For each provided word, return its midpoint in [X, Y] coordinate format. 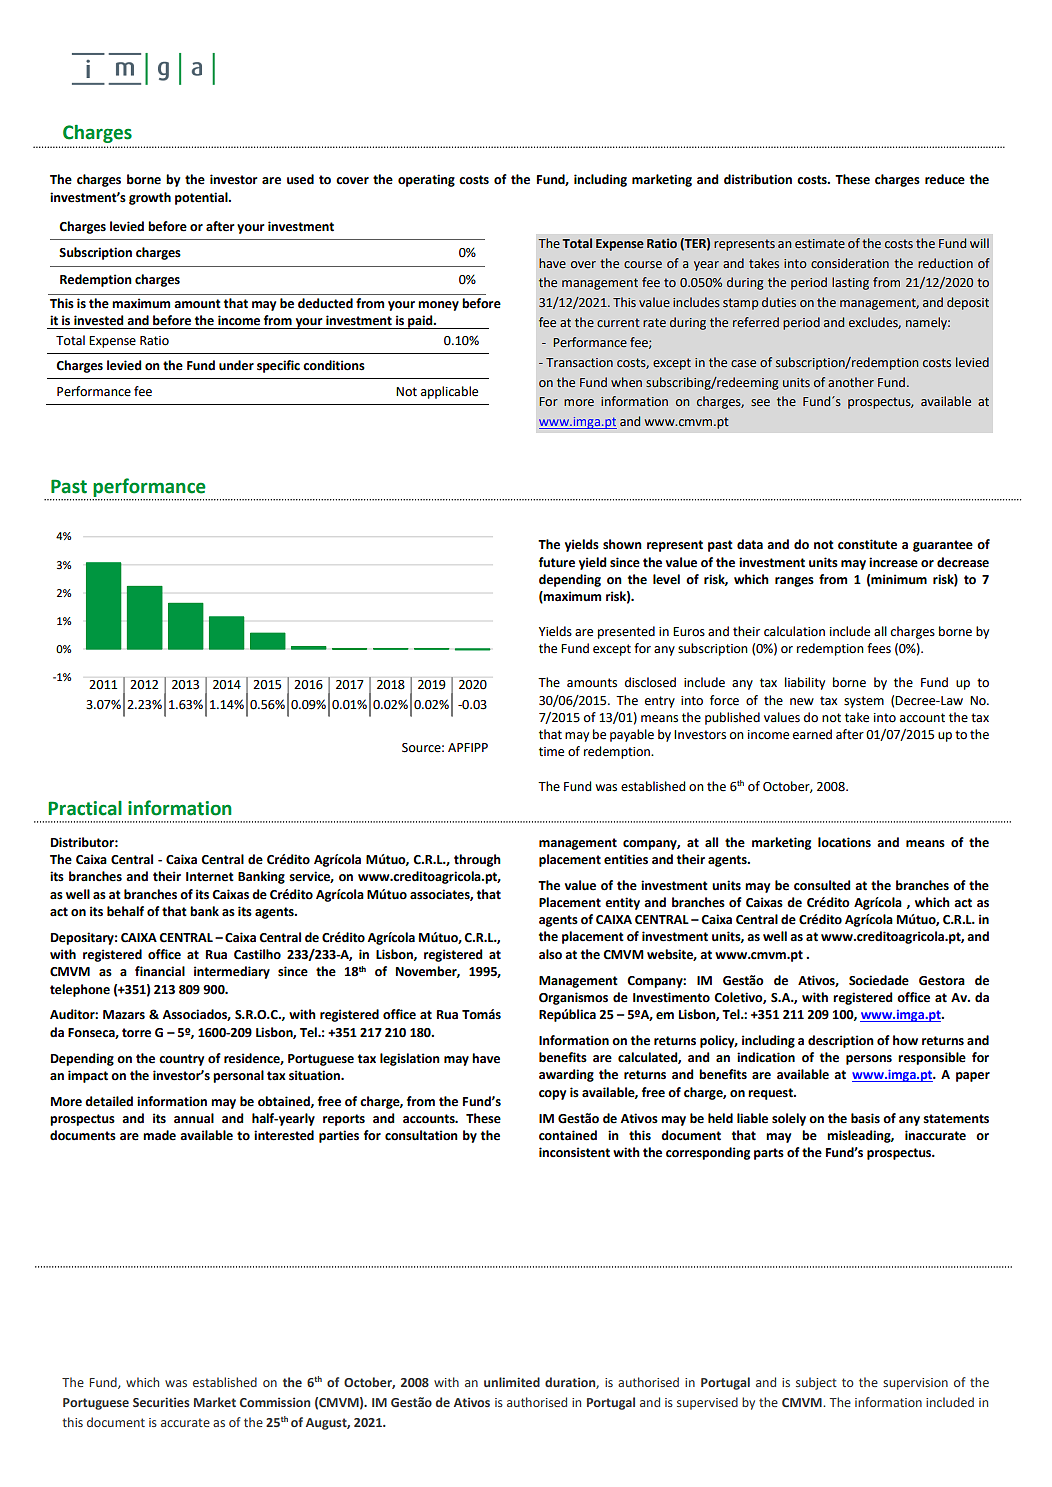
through [477, 860]
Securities [161, 1402]
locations [844, 842]
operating [426, 180]
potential [202, 198]
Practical [85, 808]
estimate [820, 244]
